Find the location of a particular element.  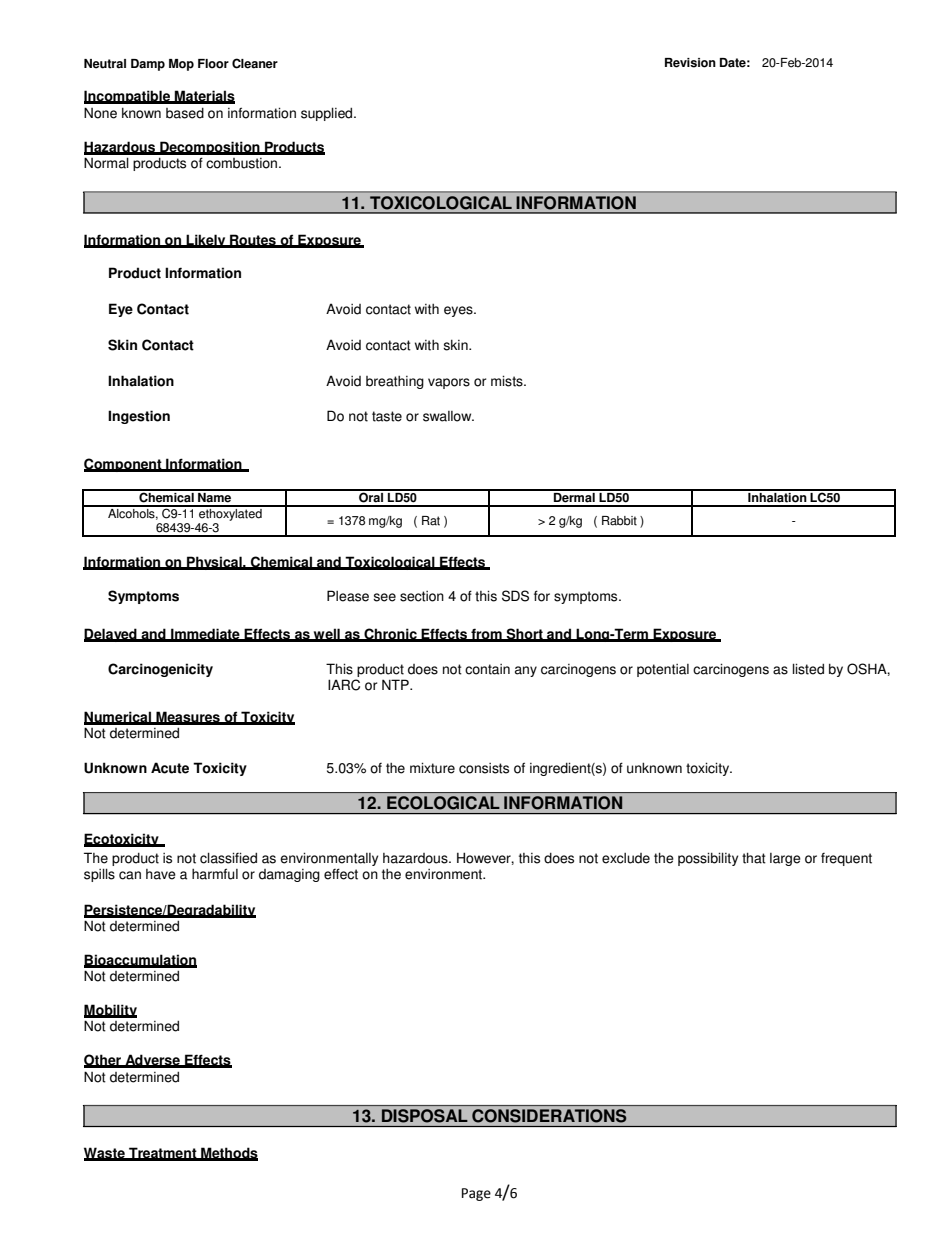

exclude is located at coordinates (626, 858).
